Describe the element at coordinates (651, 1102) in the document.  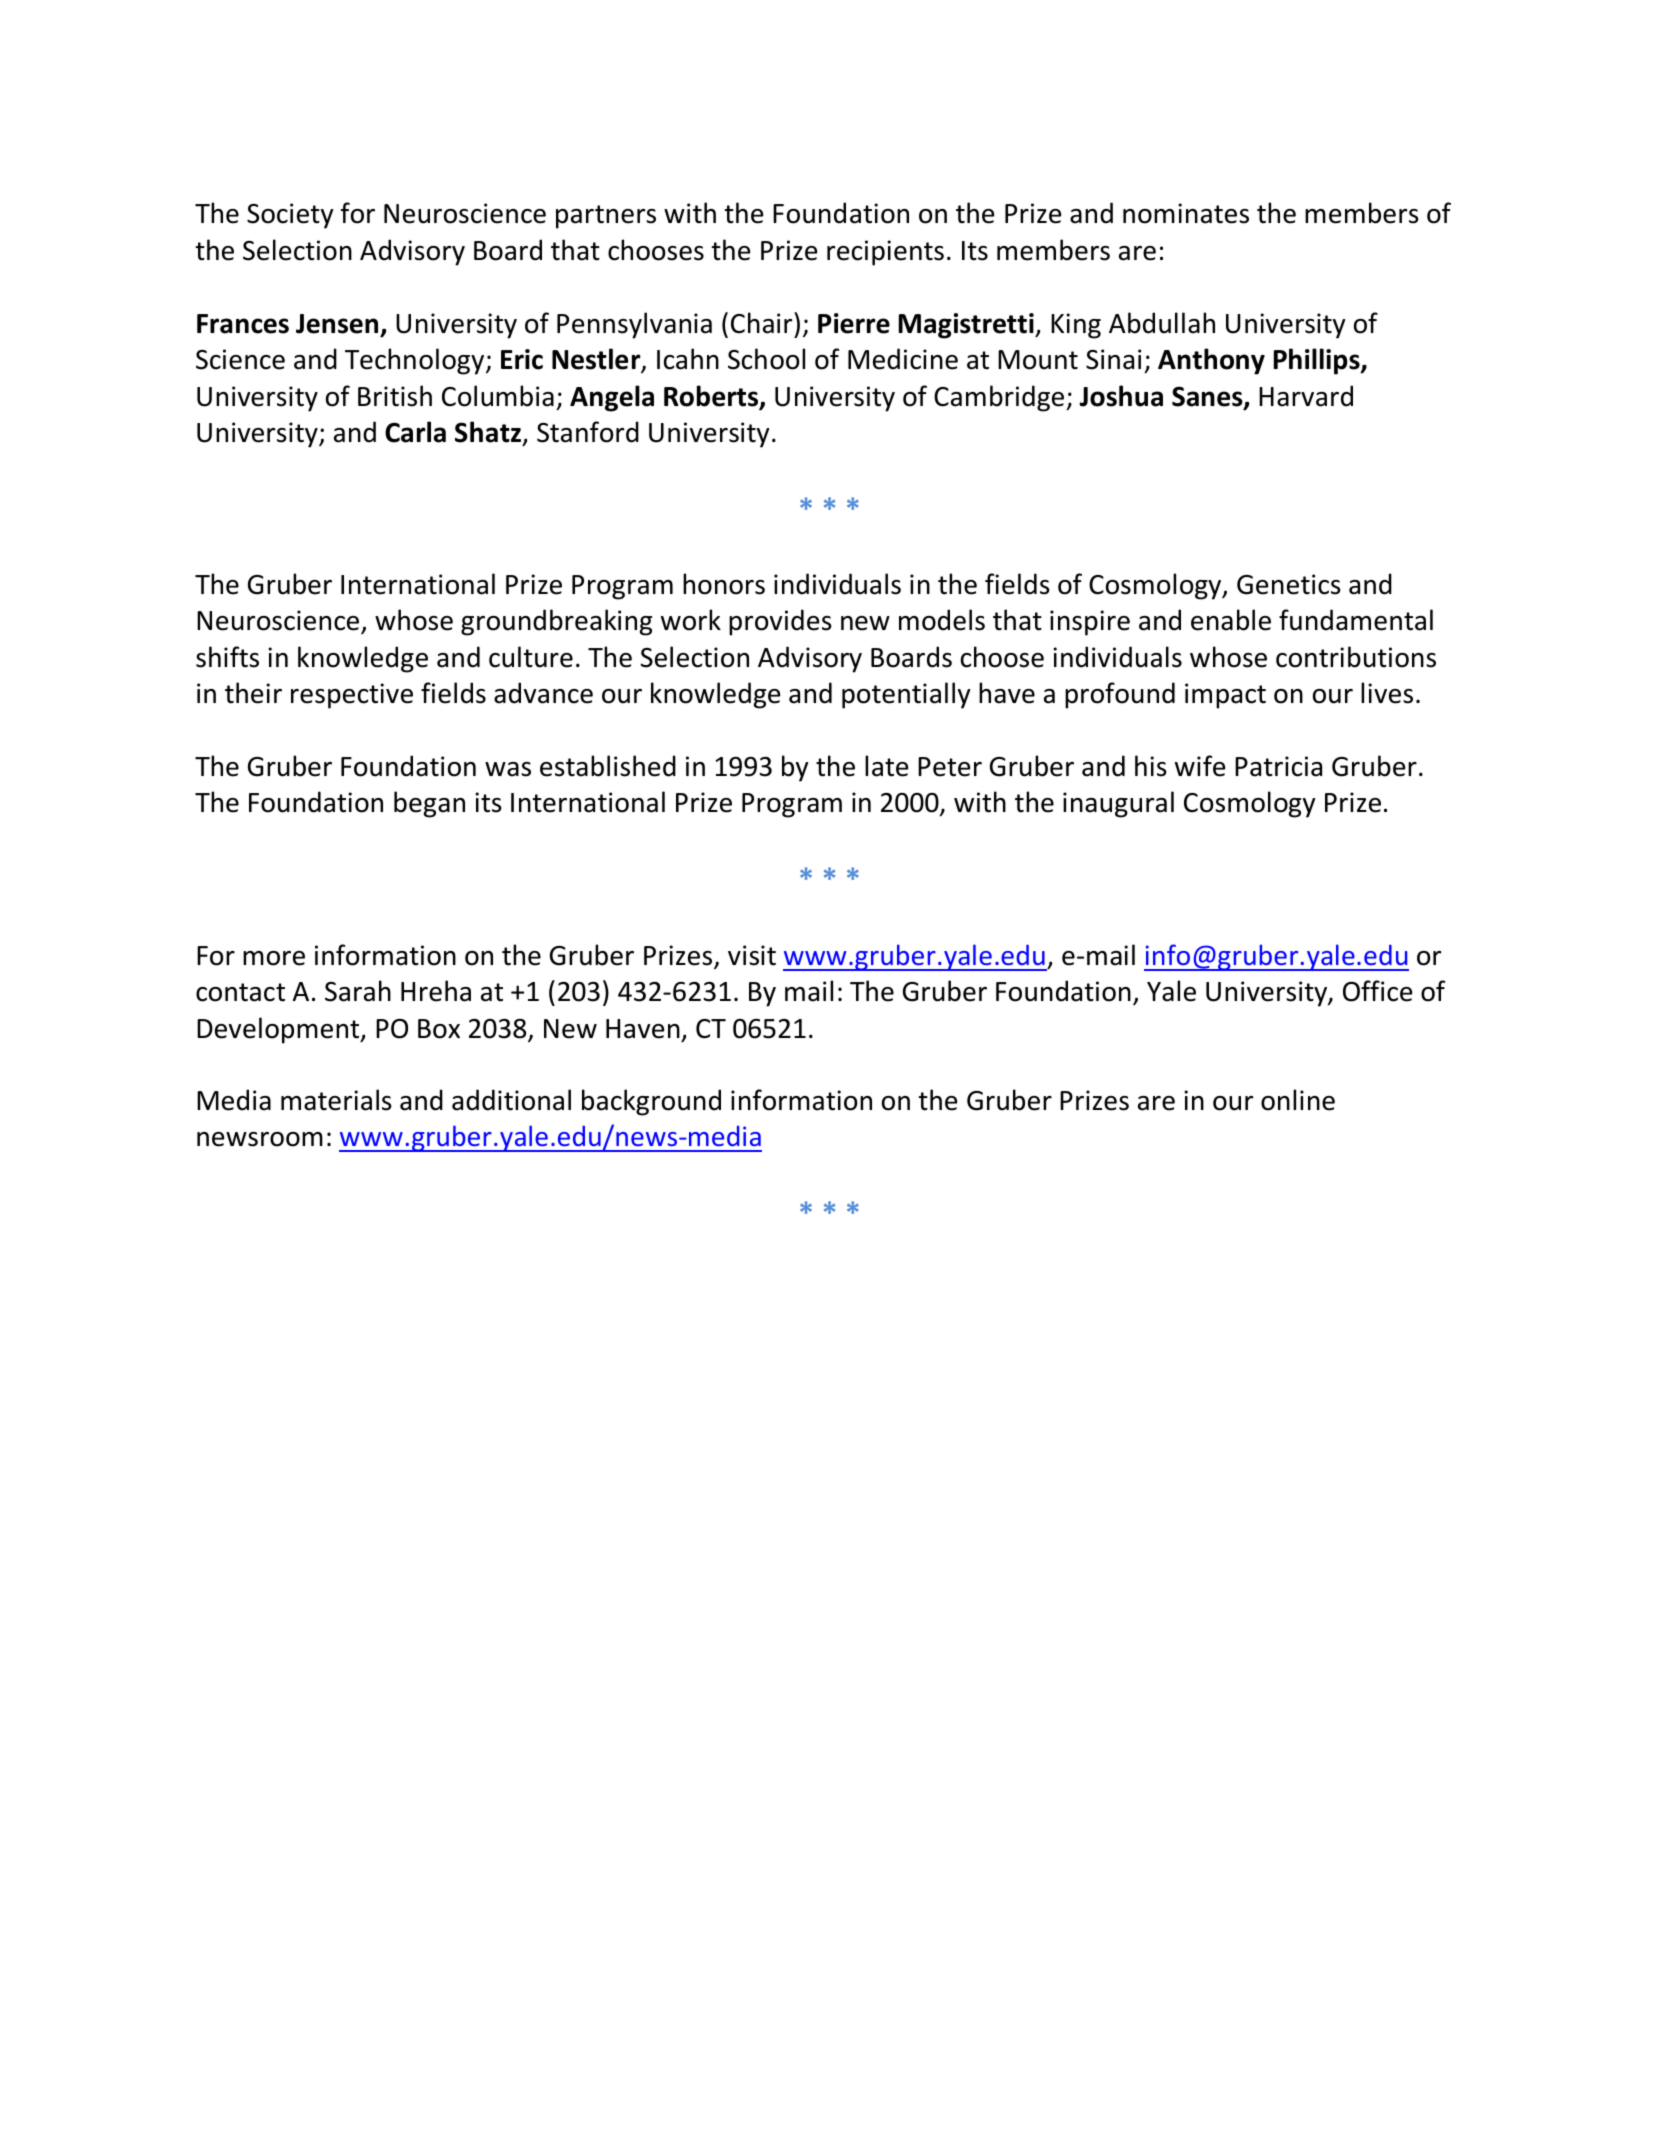
I see `background` at that location.
